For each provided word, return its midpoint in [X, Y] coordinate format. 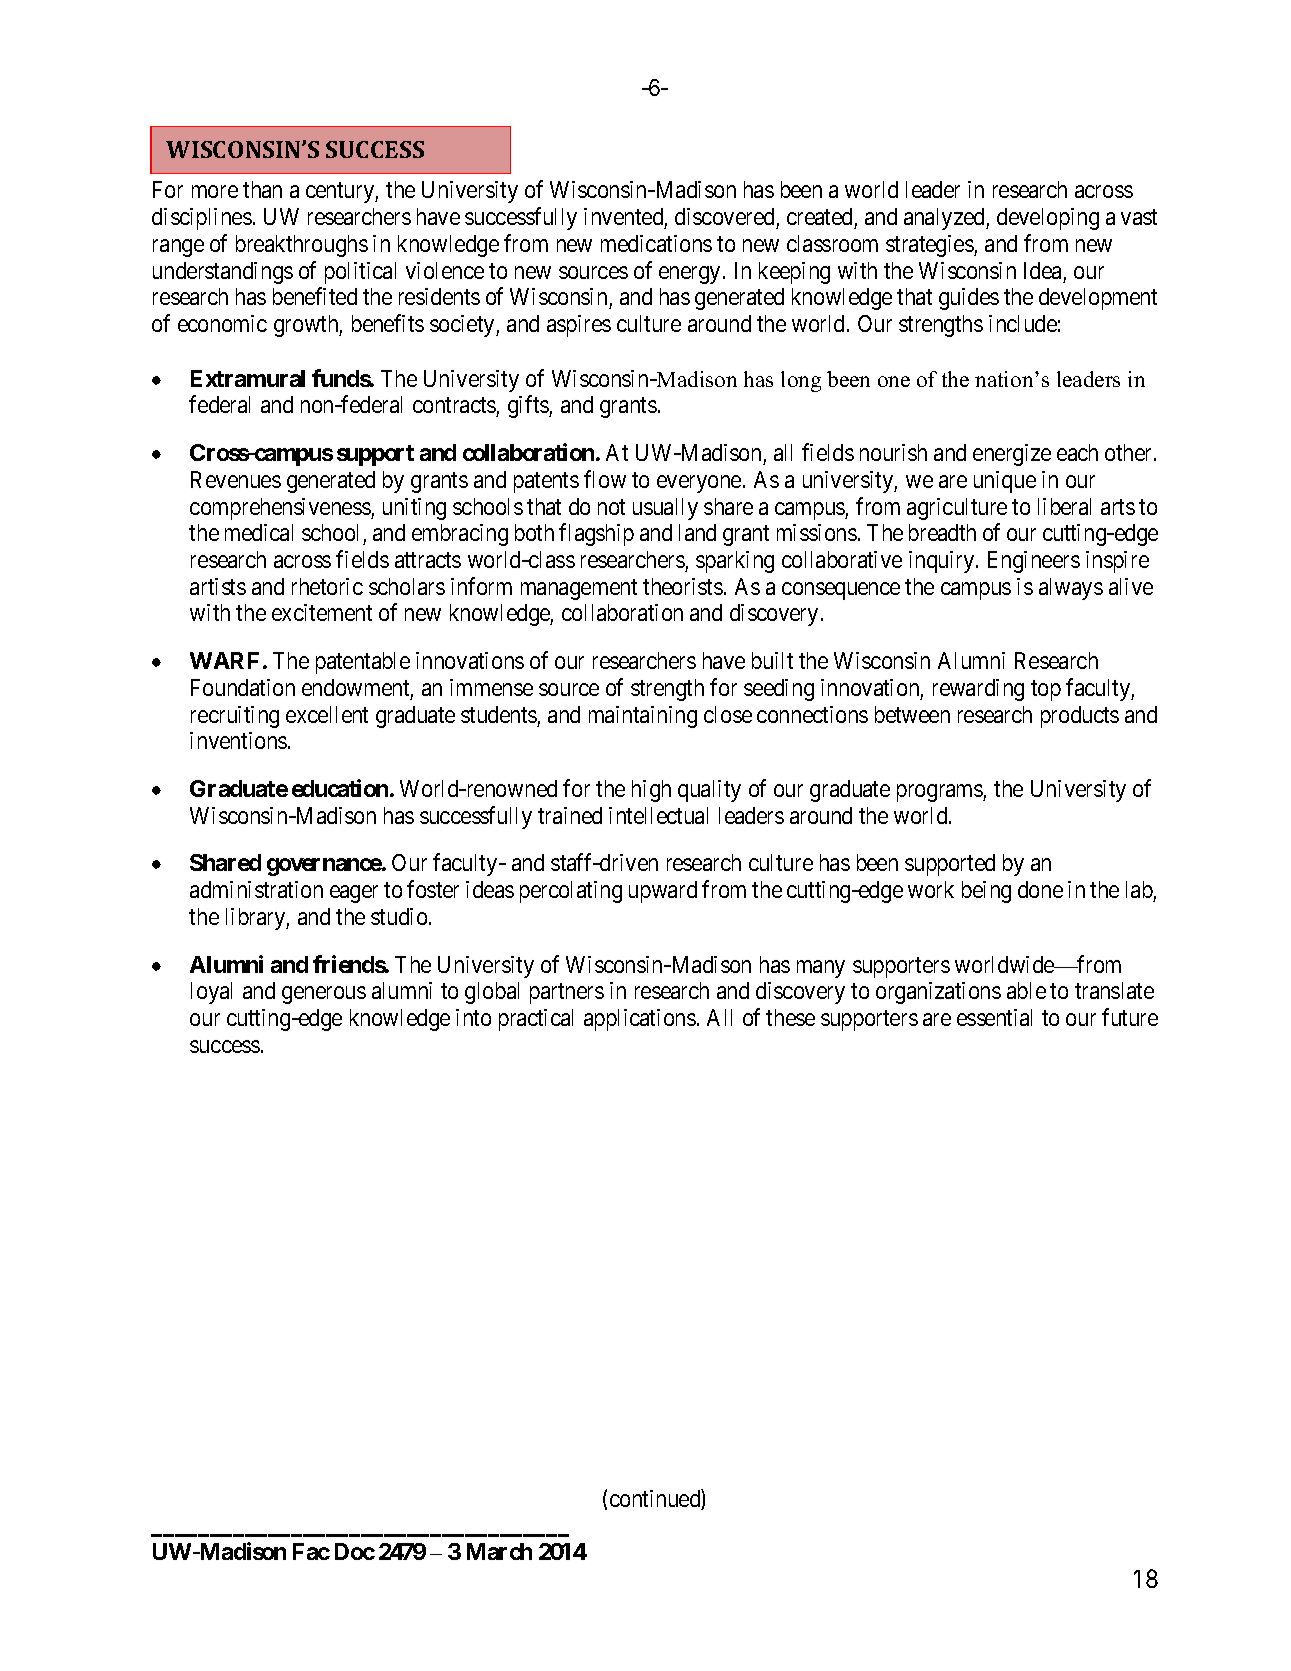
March [499, 1551]
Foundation [243, 687]
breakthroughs [302, 246]
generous [324, 995]
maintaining [643, 717]
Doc [355, 1551]
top [1046, 690]
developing [1048, 219]
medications [656, 243]
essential [994, 1017]
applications [640, 1020]
